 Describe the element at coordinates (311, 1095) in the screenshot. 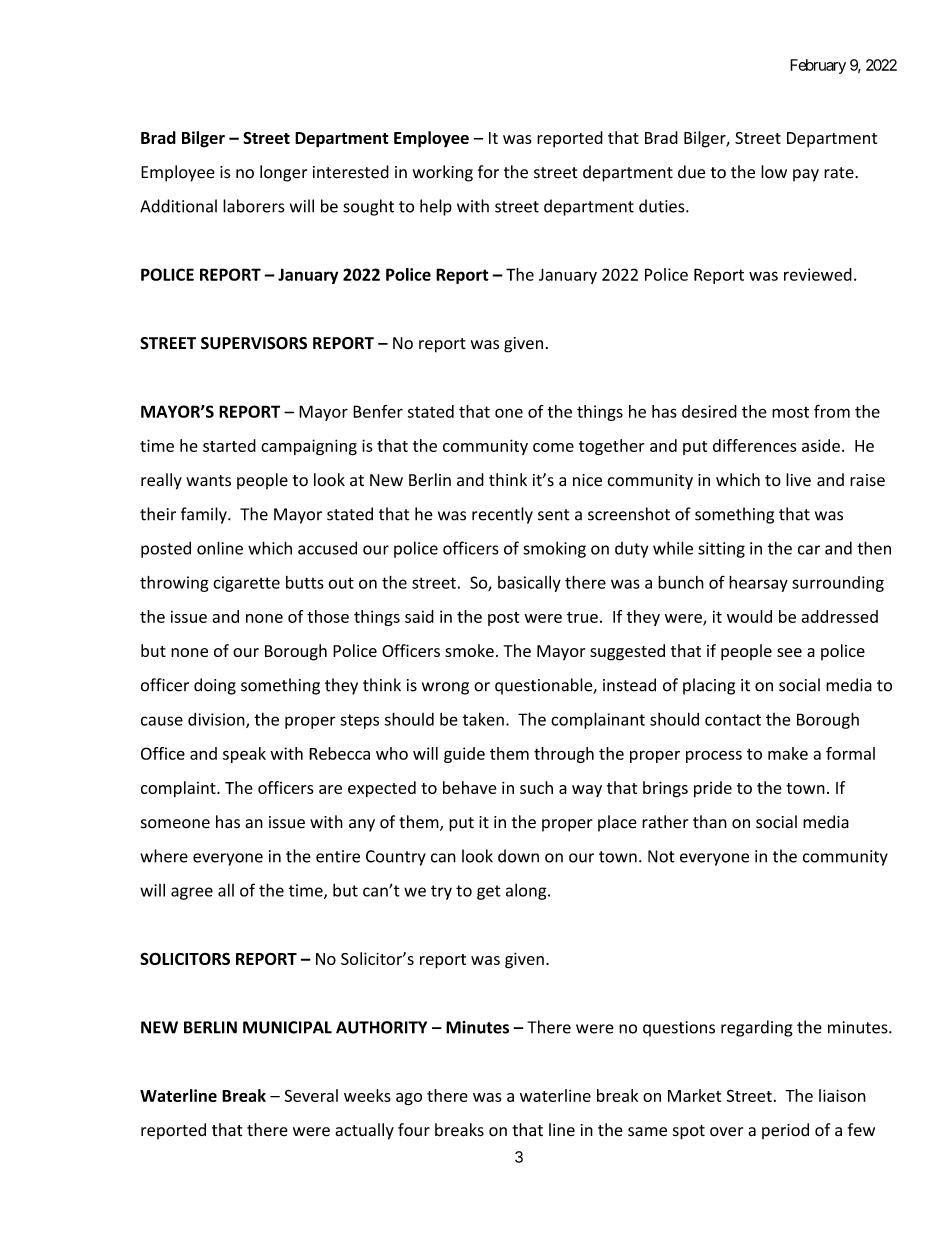

I see `Several` at that location.
